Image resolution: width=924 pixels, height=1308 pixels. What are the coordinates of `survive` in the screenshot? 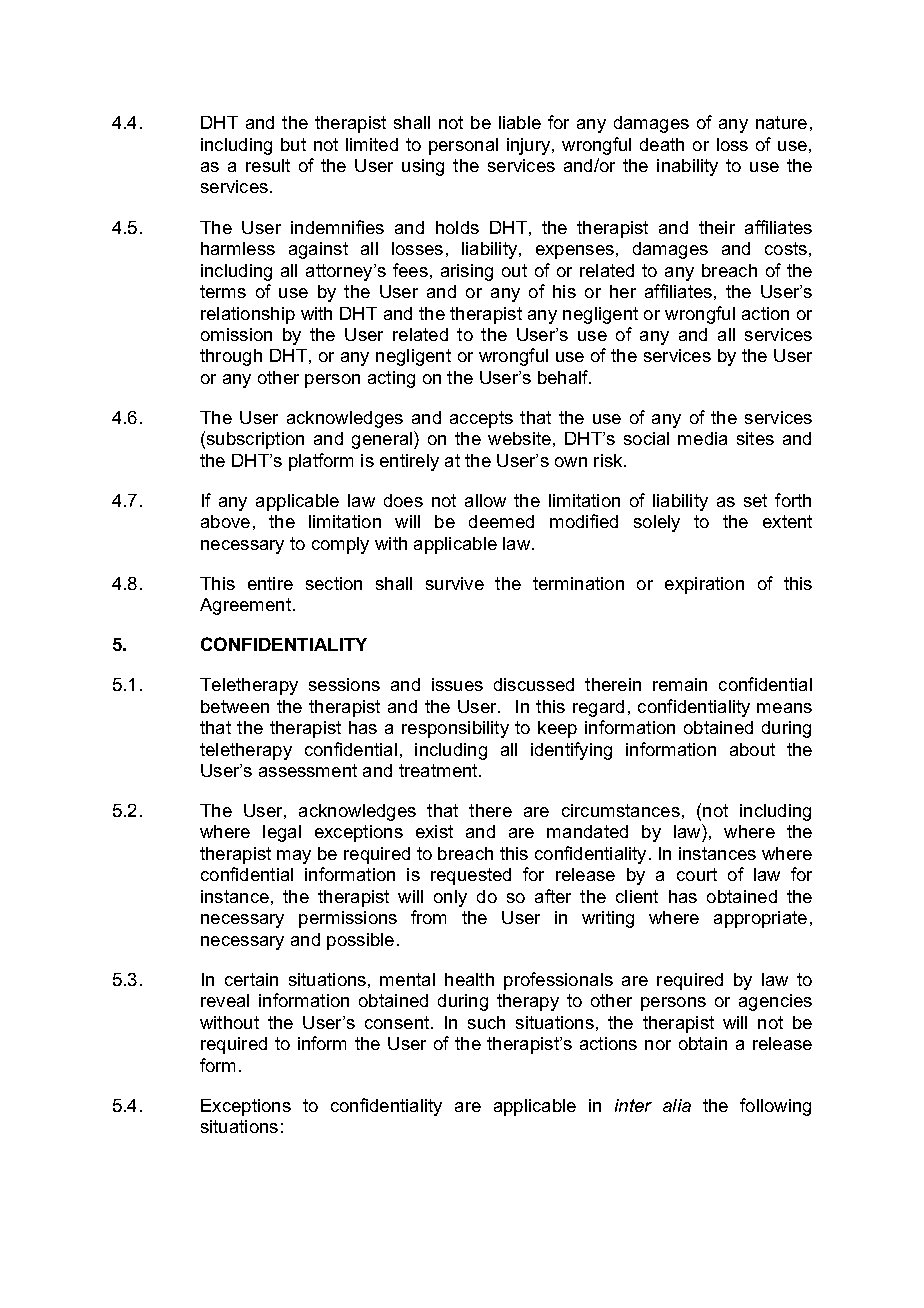 It's located at (455, 583).
